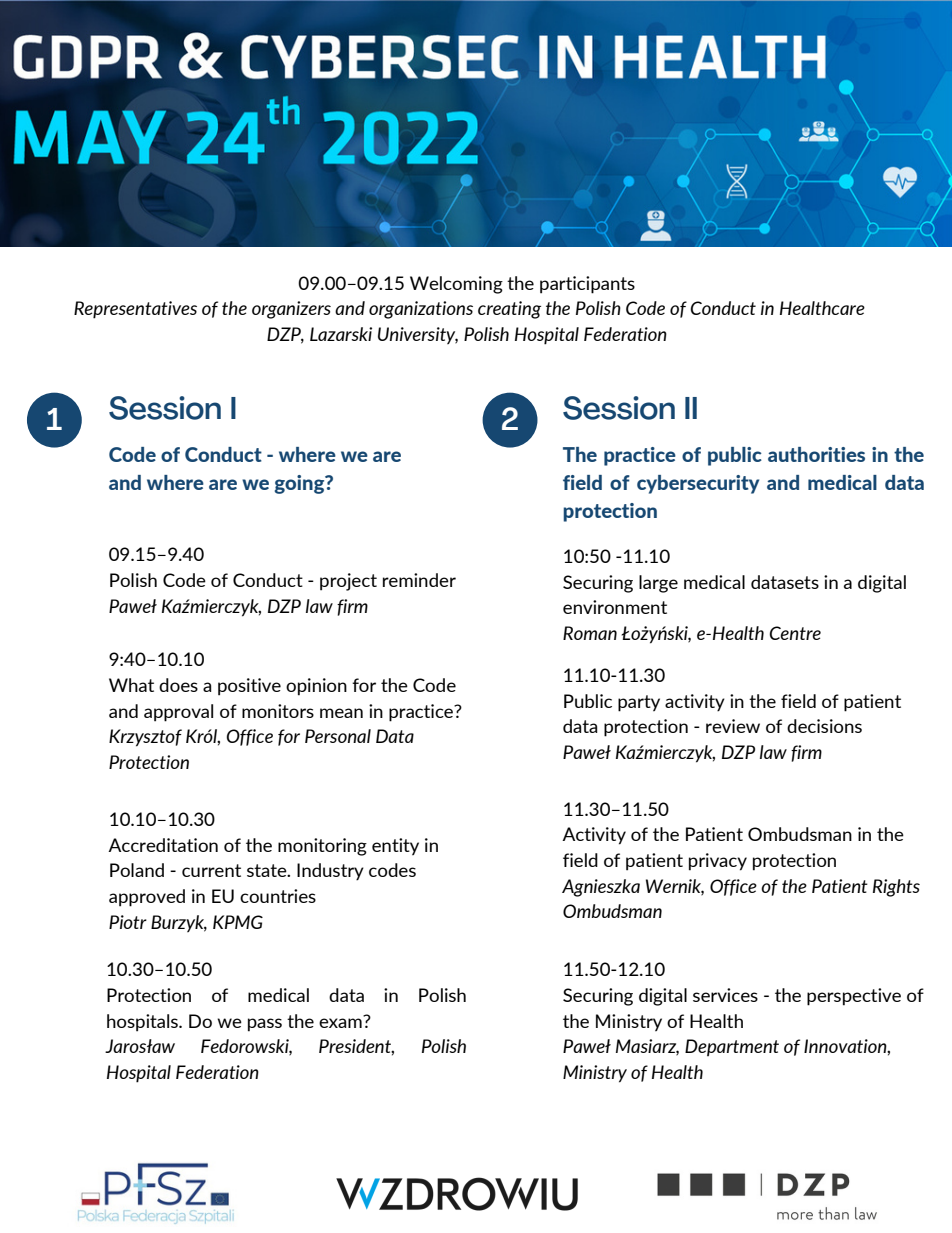  Describe the element at coordinates (249, 687) in the screenshot. I see `positive` at that location.
